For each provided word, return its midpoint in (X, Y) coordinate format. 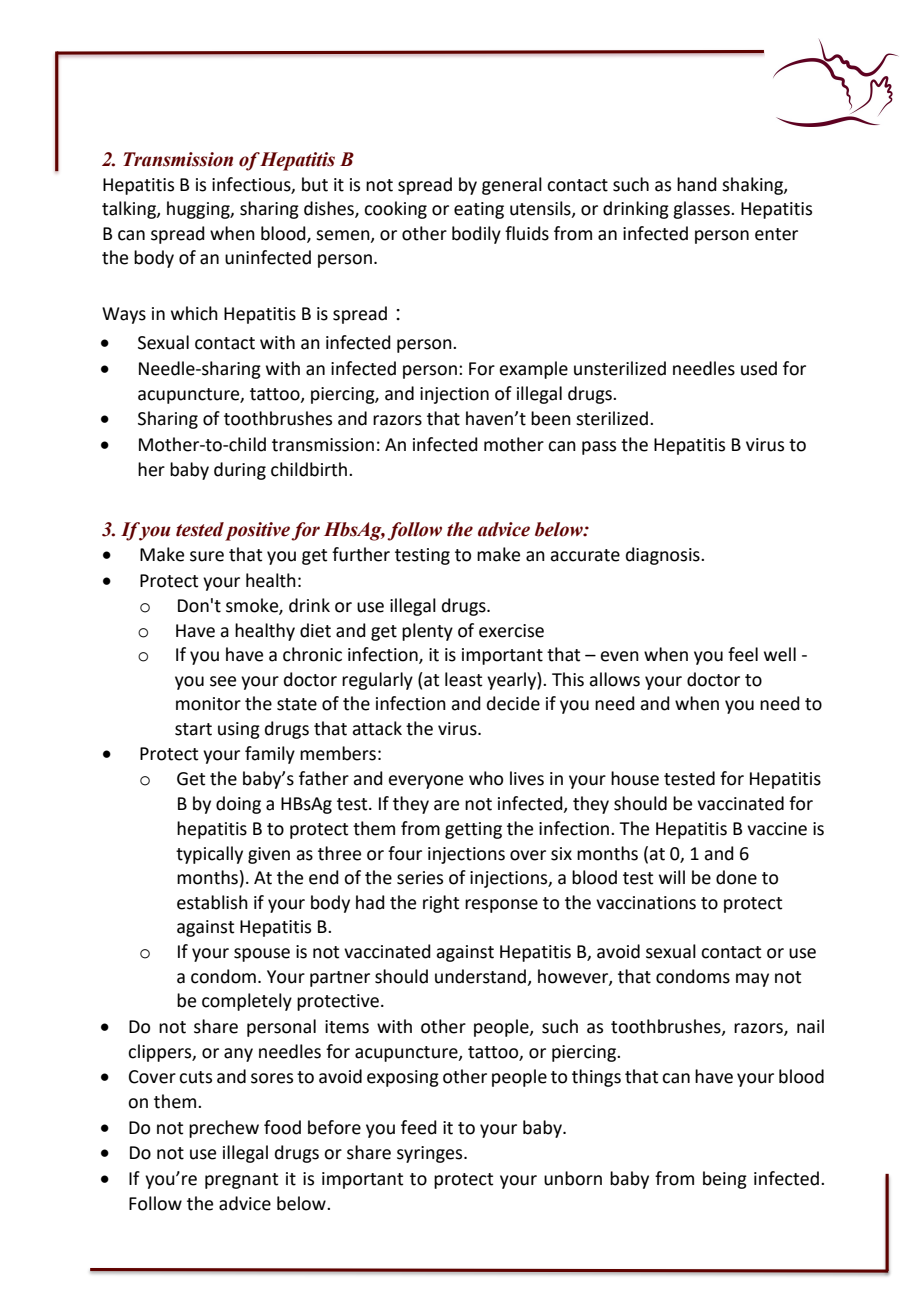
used (759, 368)
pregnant (241, 1181)
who (486, 778)
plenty (427, 632)
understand (482, 977)
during (240, 471)
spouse (262, 955)
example (533, 370)
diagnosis (664, 556)
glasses (702, 210)
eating (479, 210)
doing (238, 805)
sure (207, 556)
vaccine (777, 829)
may (752, 980)
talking (130, 210)
